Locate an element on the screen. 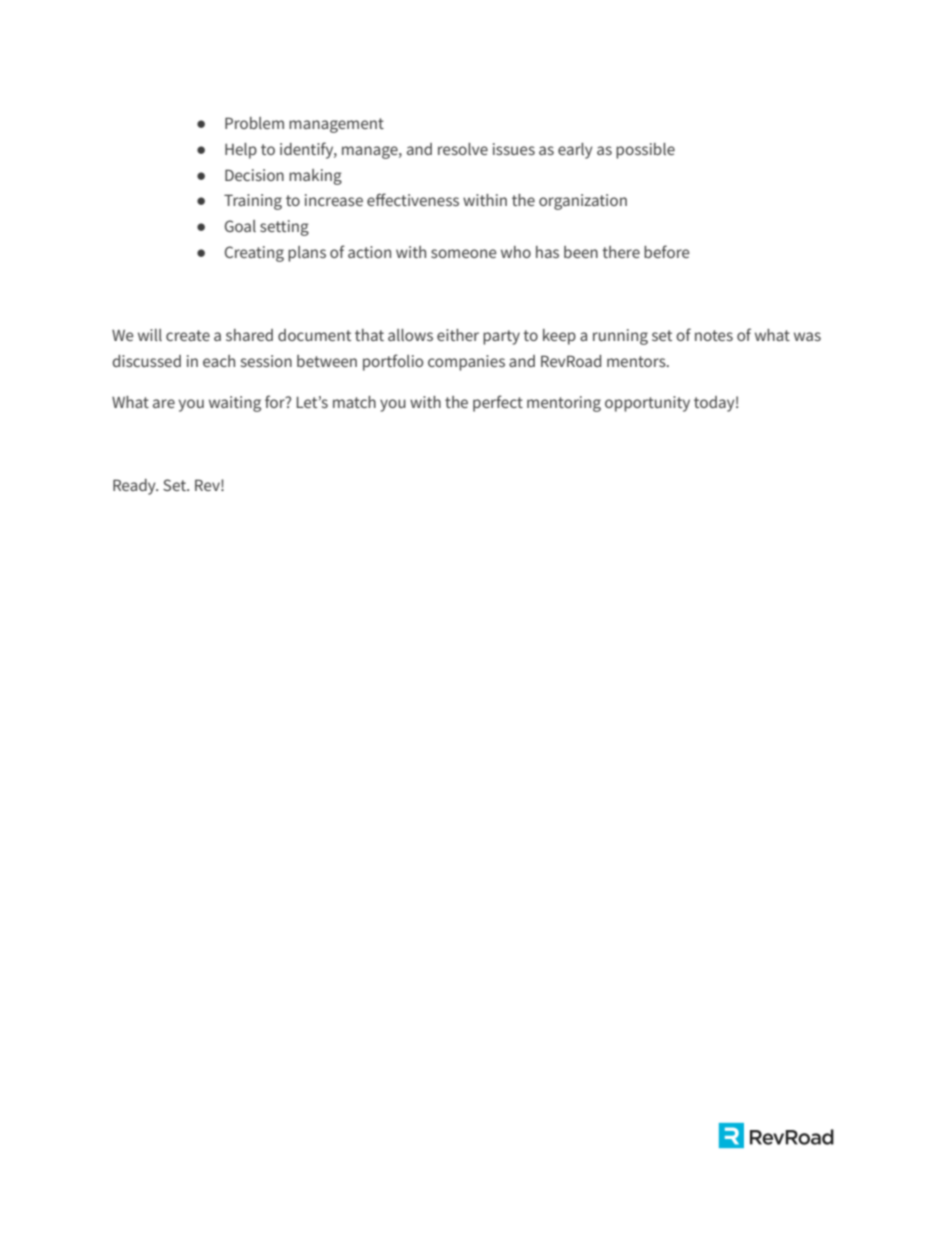 This screenshot has height=1233, width=952. mentoring is located at coordinates (564, 404).
